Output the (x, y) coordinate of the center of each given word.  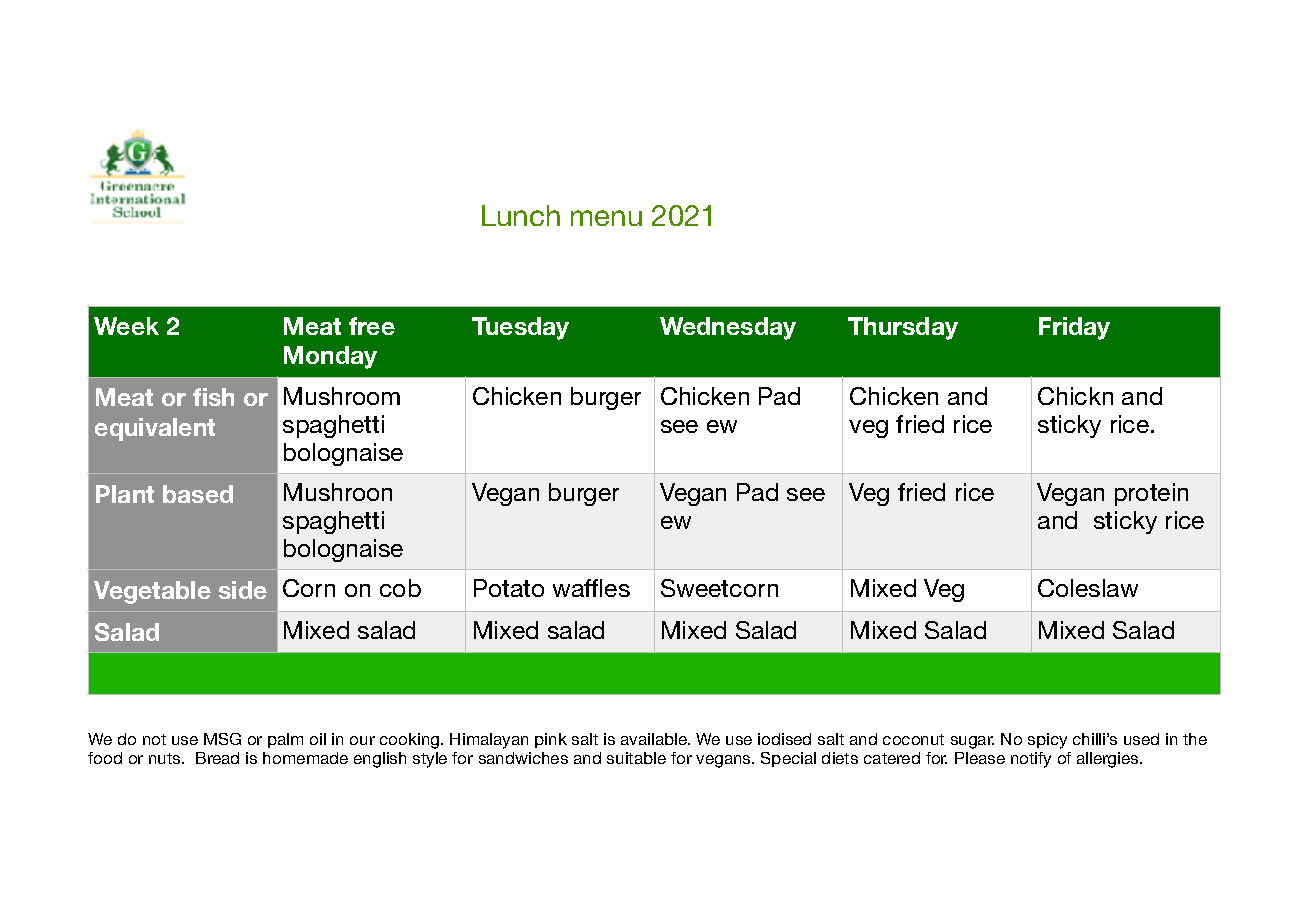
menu (606, 218)
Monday (330, 357)
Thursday (903, 328)
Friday (1074, 328)
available (655, 739)
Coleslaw (1088, 588)
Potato (509, 588)
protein (1151, 494)
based (198, 494)
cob (400, 588)
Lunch (521, 215)
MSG (222, 739)
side (243, 590)
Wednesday (728, 328)
